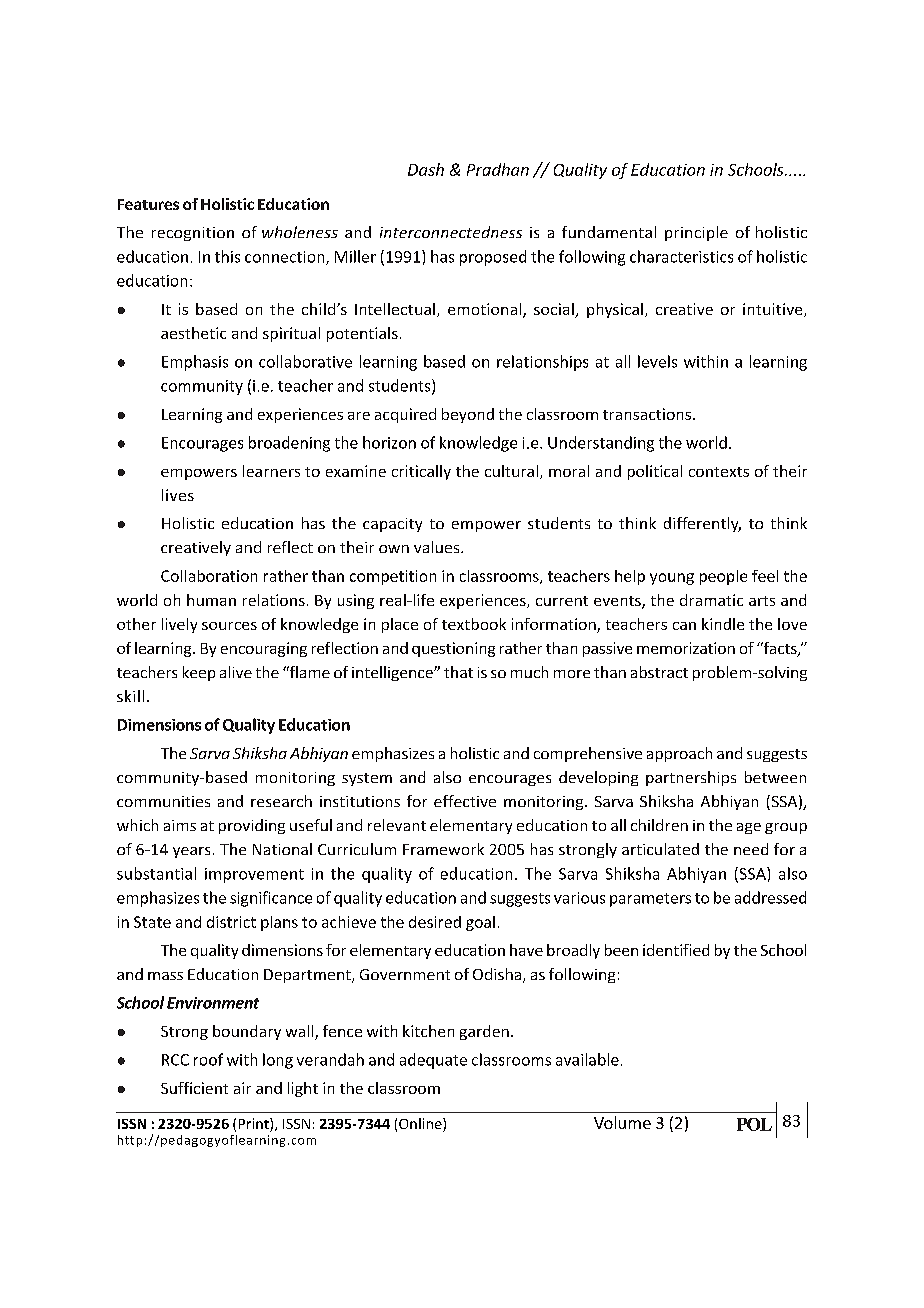  Describe the element at coordinates (751, 849) in the image. I see `need` at that location.
